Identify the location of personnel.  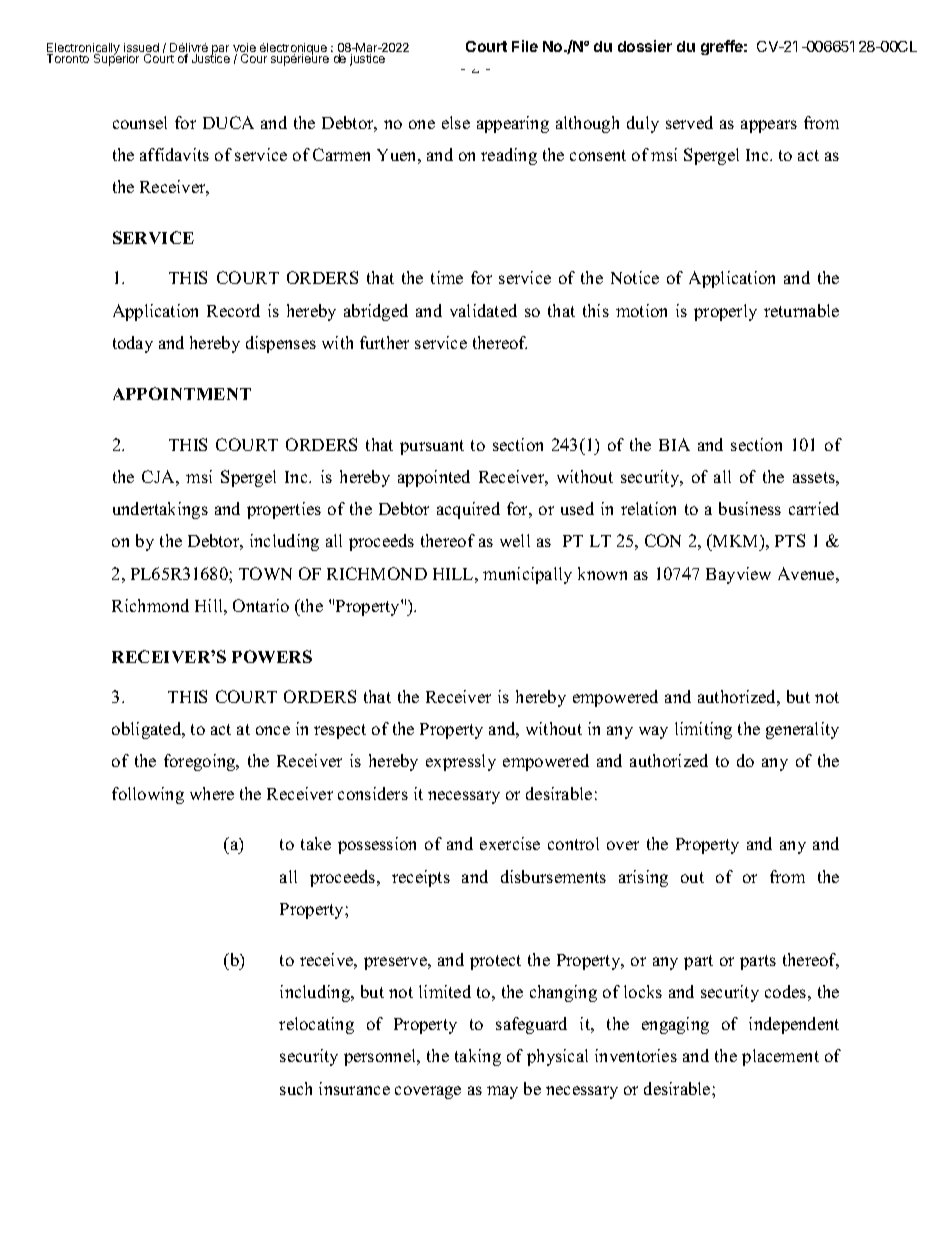
(381, 1057).
